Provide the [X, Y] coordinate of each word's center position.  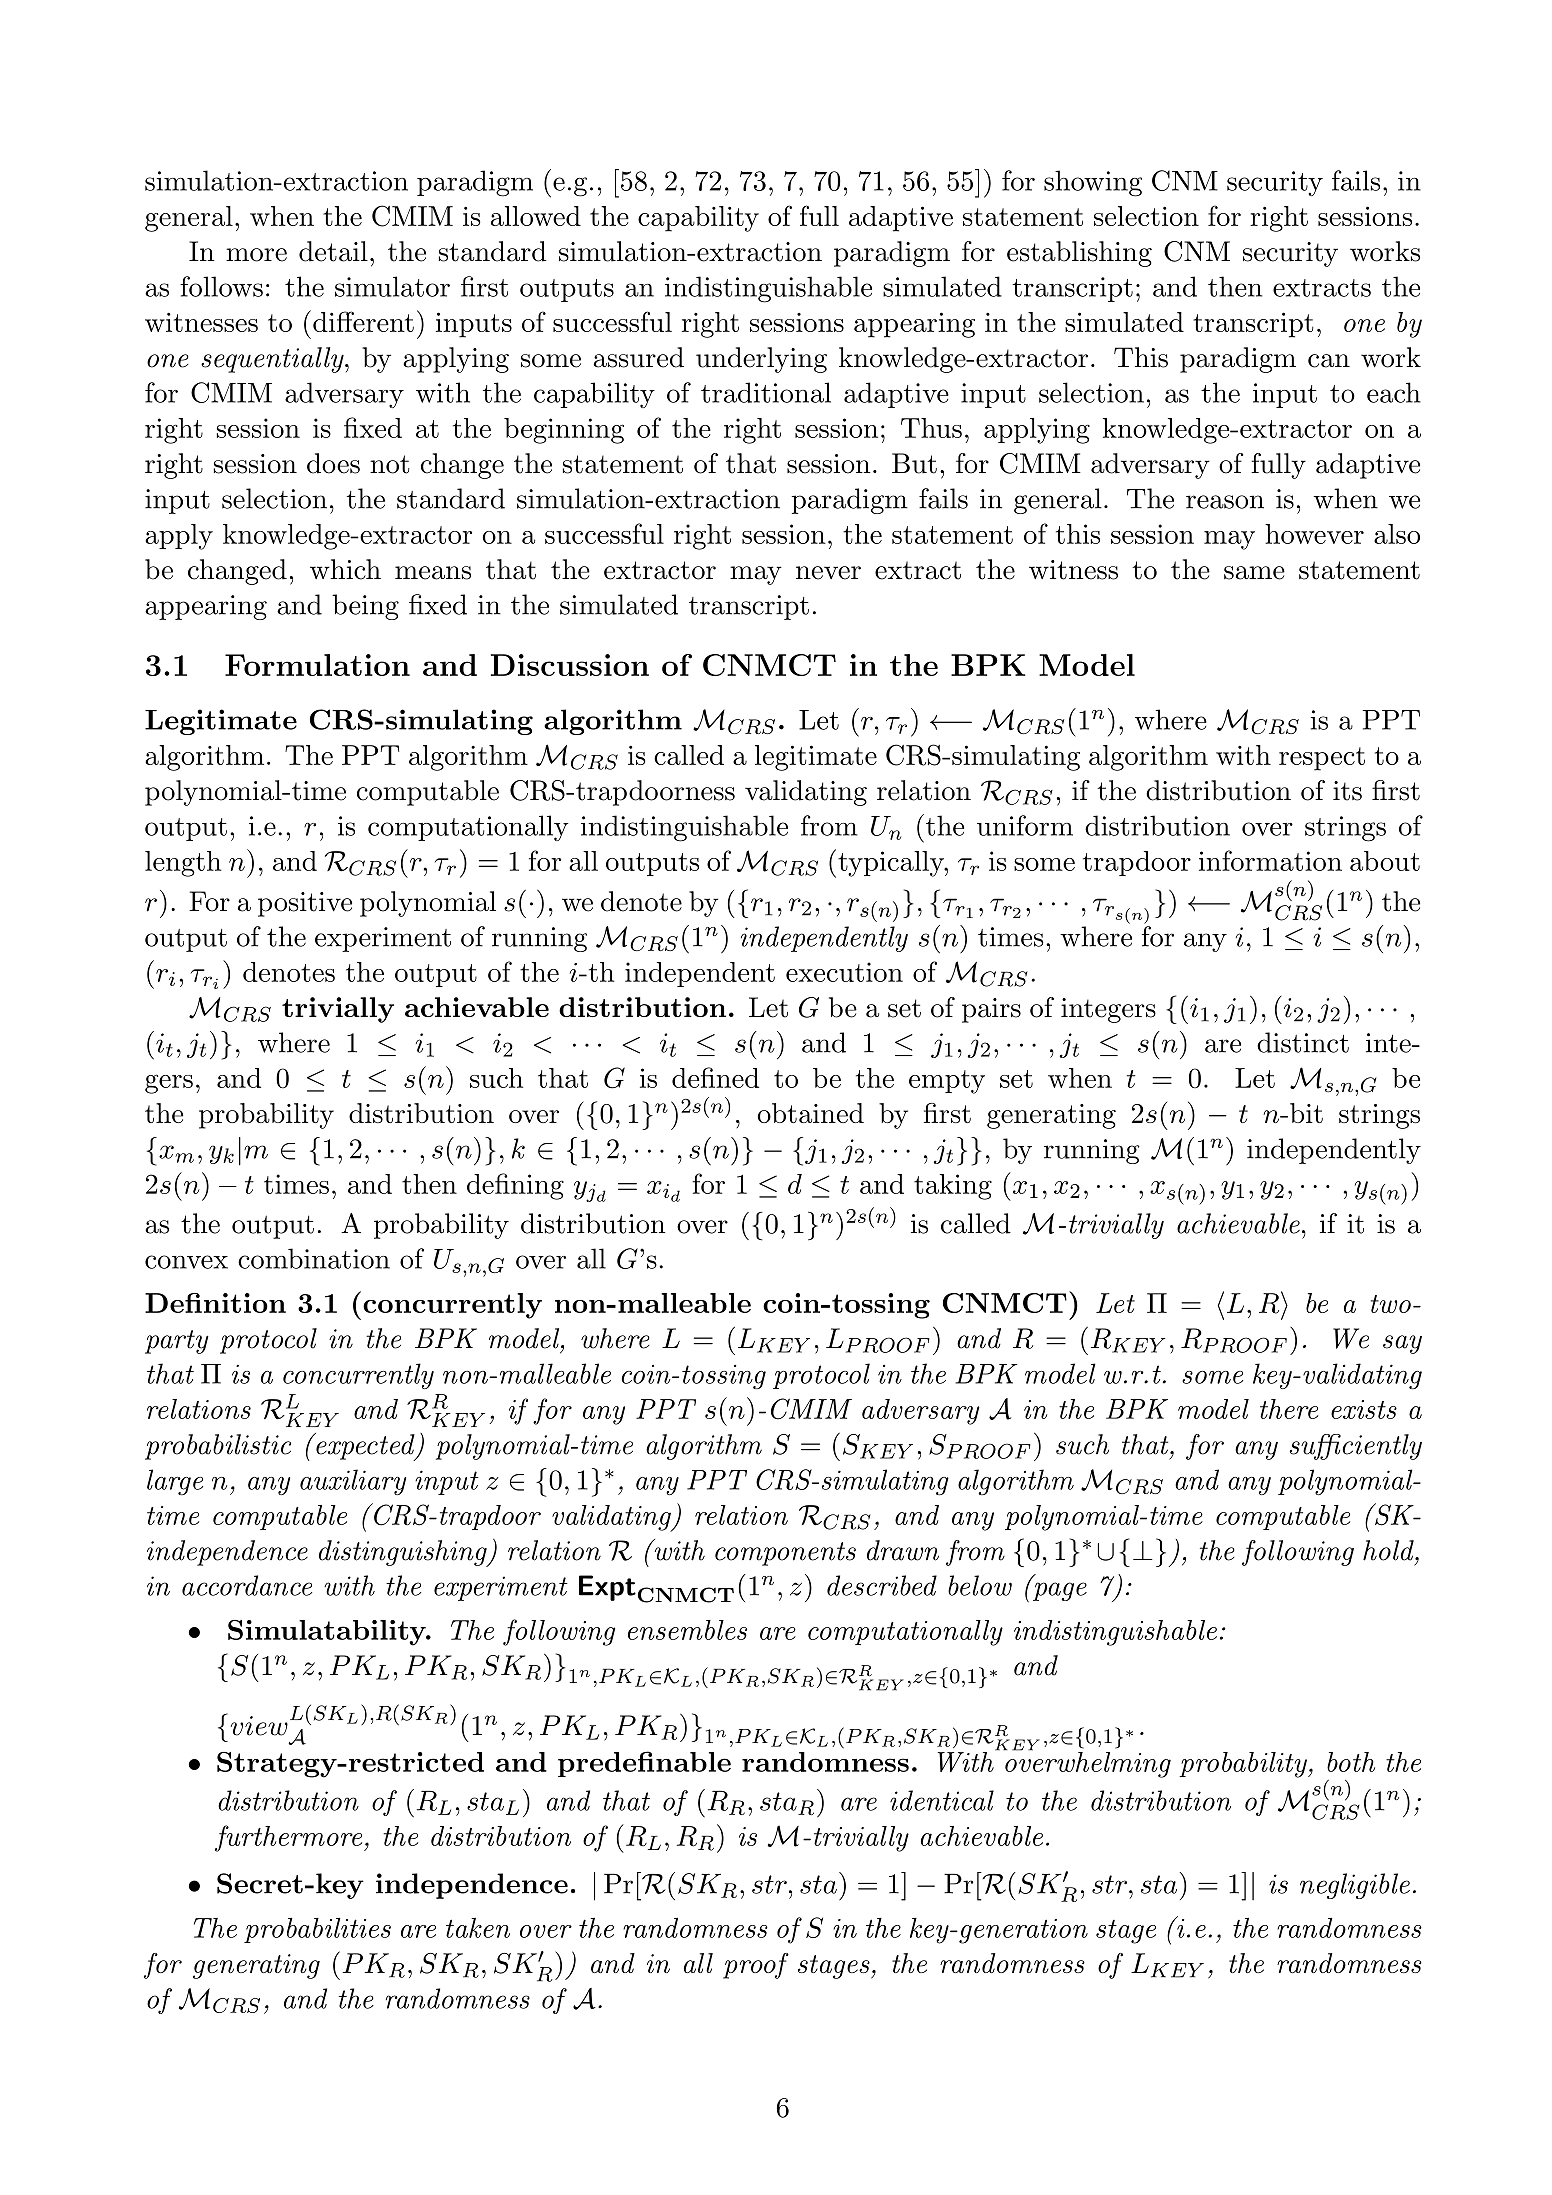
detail [333, 251]
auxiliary [353, 1482]
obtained [811, 1113]
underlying [761, 360]
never [828, 573]
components [785, 1554]
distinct [1303, 1042]
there [1289, 1409]
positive [305, 904]
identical [942, 1800]
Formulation [317, 665]
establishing [1079, 254]
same [1254, 573]
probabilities [317, 1930]
